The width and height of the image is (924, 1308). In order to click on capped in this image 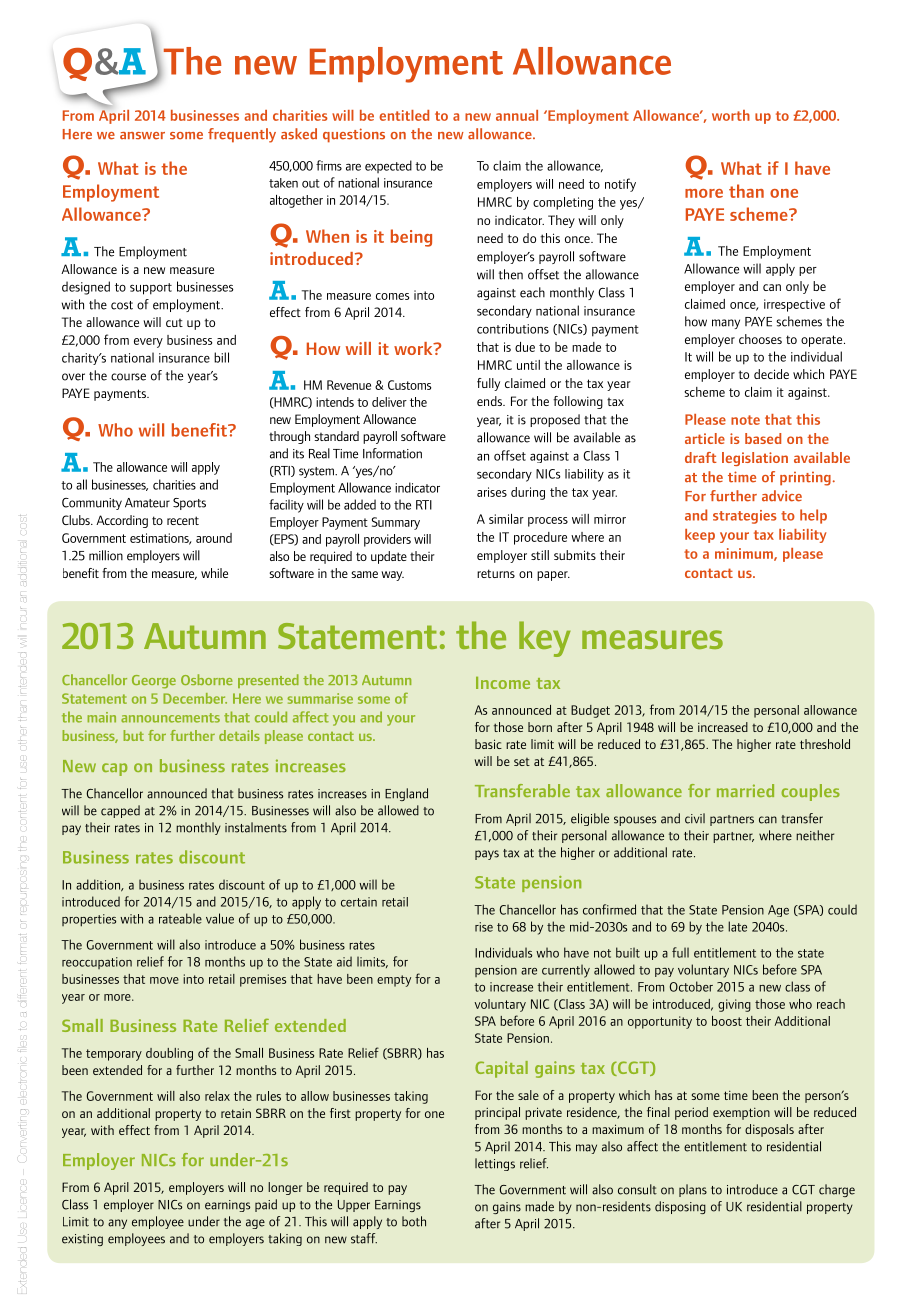, I will do `click(120, 811)`.
